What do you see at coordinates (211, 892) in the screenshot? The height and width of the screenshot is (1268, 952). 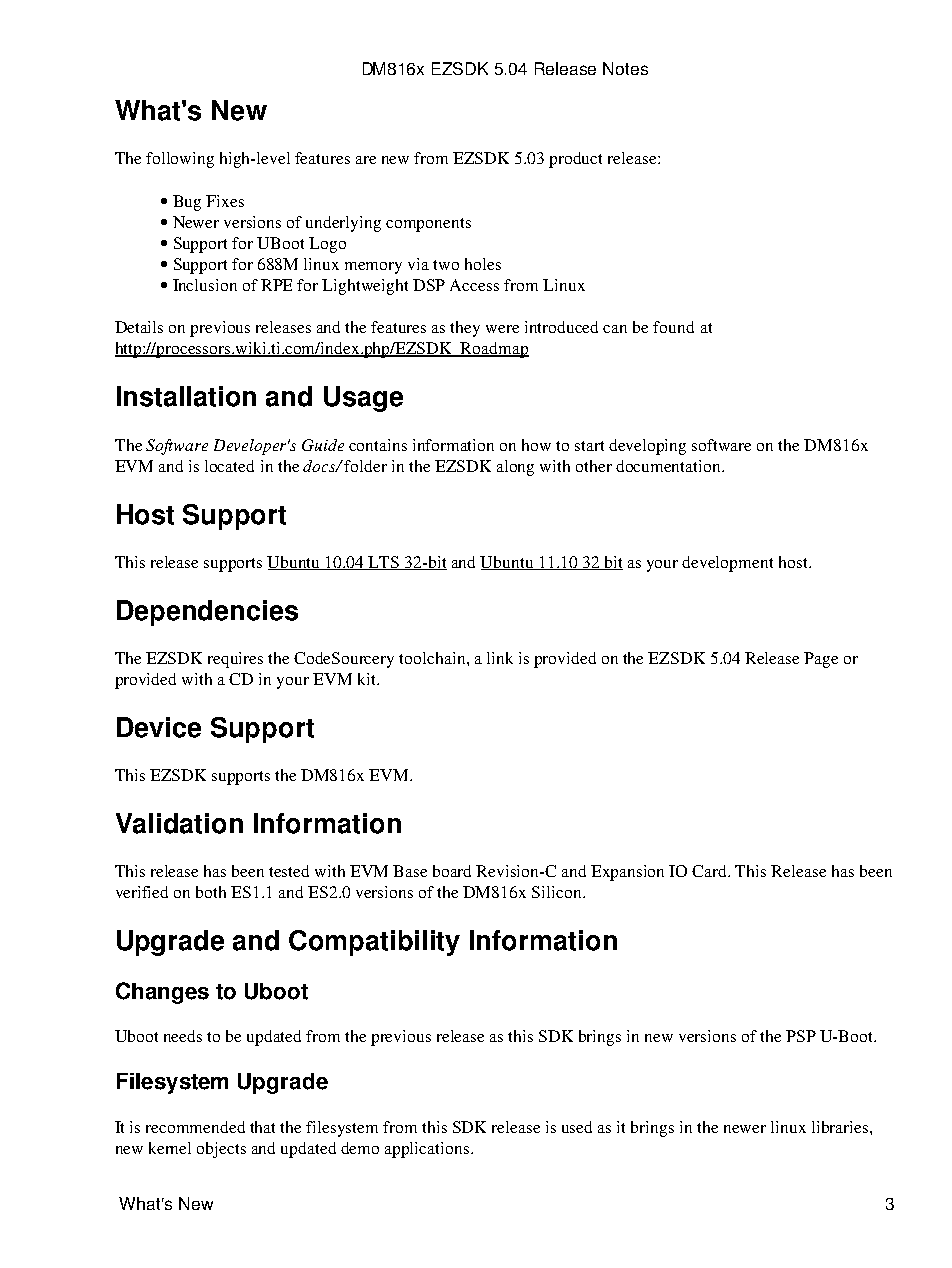 I see `both` at bounding box center [211, 892].
